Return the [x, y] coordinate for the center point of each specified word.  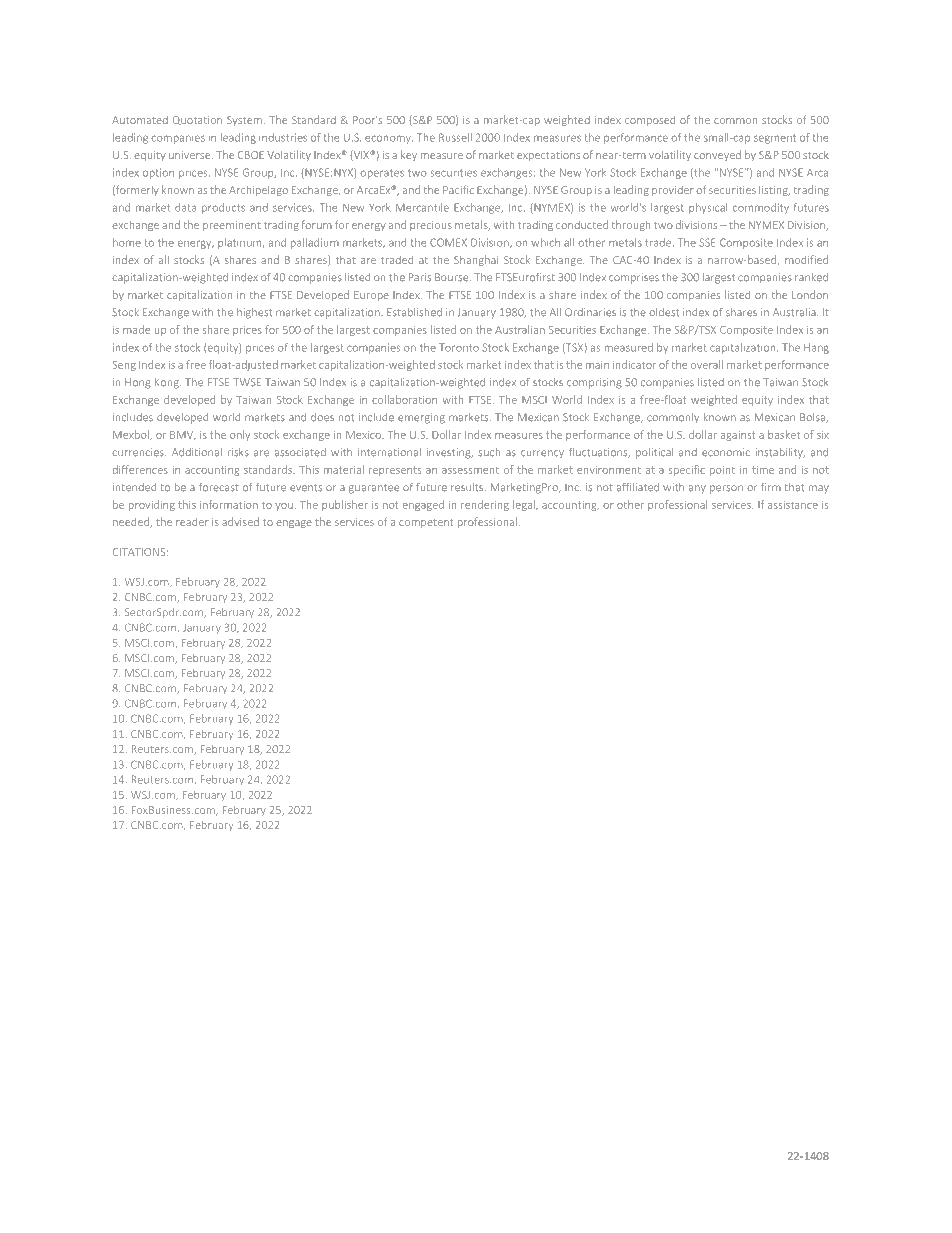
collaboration [404, 399]
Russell [455, 137]
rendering [485, 505]
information [229, 504]
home [127, 242]
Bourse [453, 277]
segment [775, 139]
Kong [168, 383]
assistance [793, 505]
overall [707, 364]
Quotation [197, 120]
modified [806, 259]
